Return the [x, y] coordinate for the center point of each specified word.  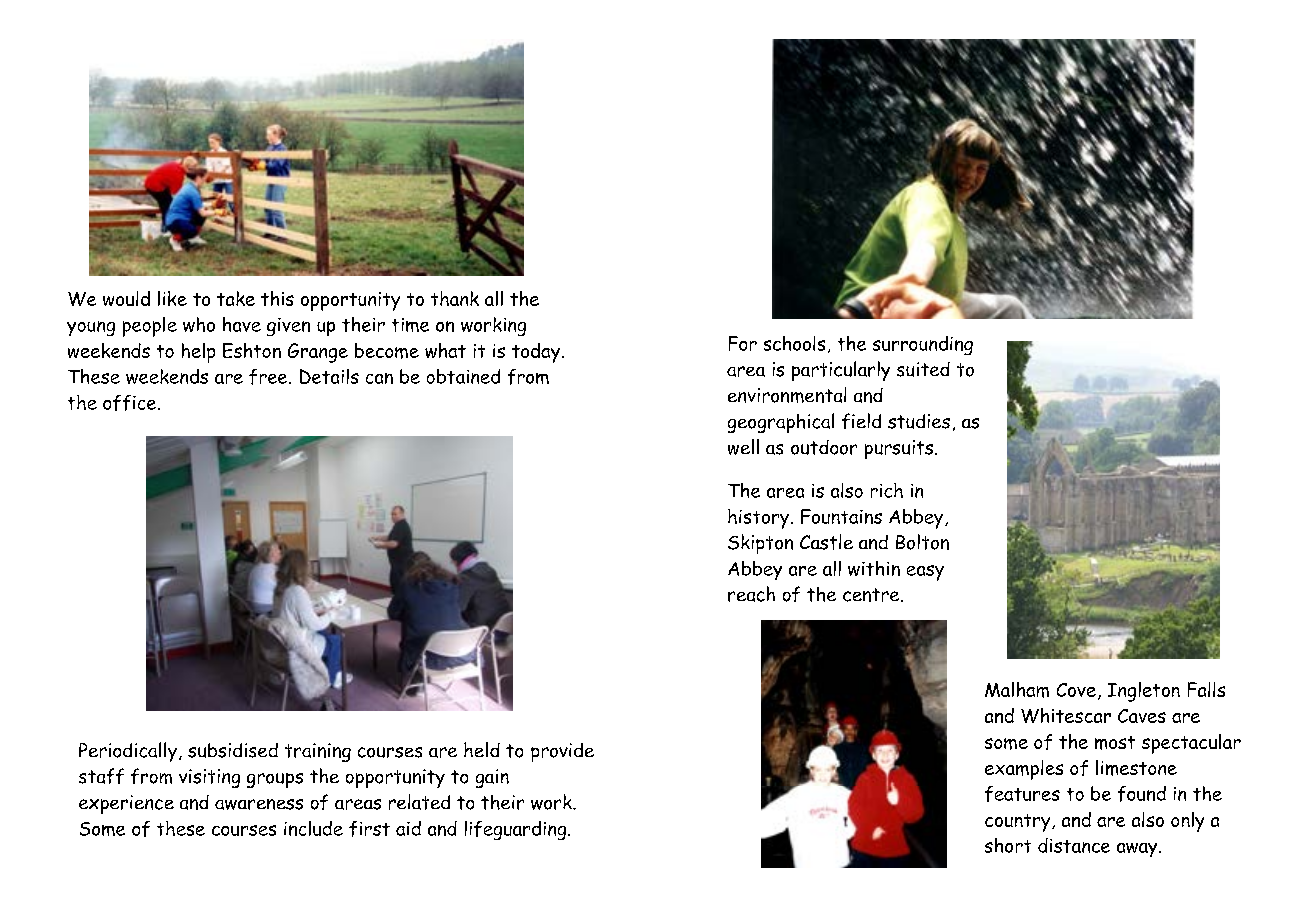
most [1115, 743]
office [131, 403]
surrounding [923, 345]
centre [872, 595]
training [318, 752]
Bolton [922, 542]
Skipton [760, 544]
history [760, 519]
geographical [781, 423]
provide [562, 752]
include [313, 828]
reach [751, 594]
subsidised [233, 750]
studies [919, 421]
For [743, 343]
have [242, 324]
